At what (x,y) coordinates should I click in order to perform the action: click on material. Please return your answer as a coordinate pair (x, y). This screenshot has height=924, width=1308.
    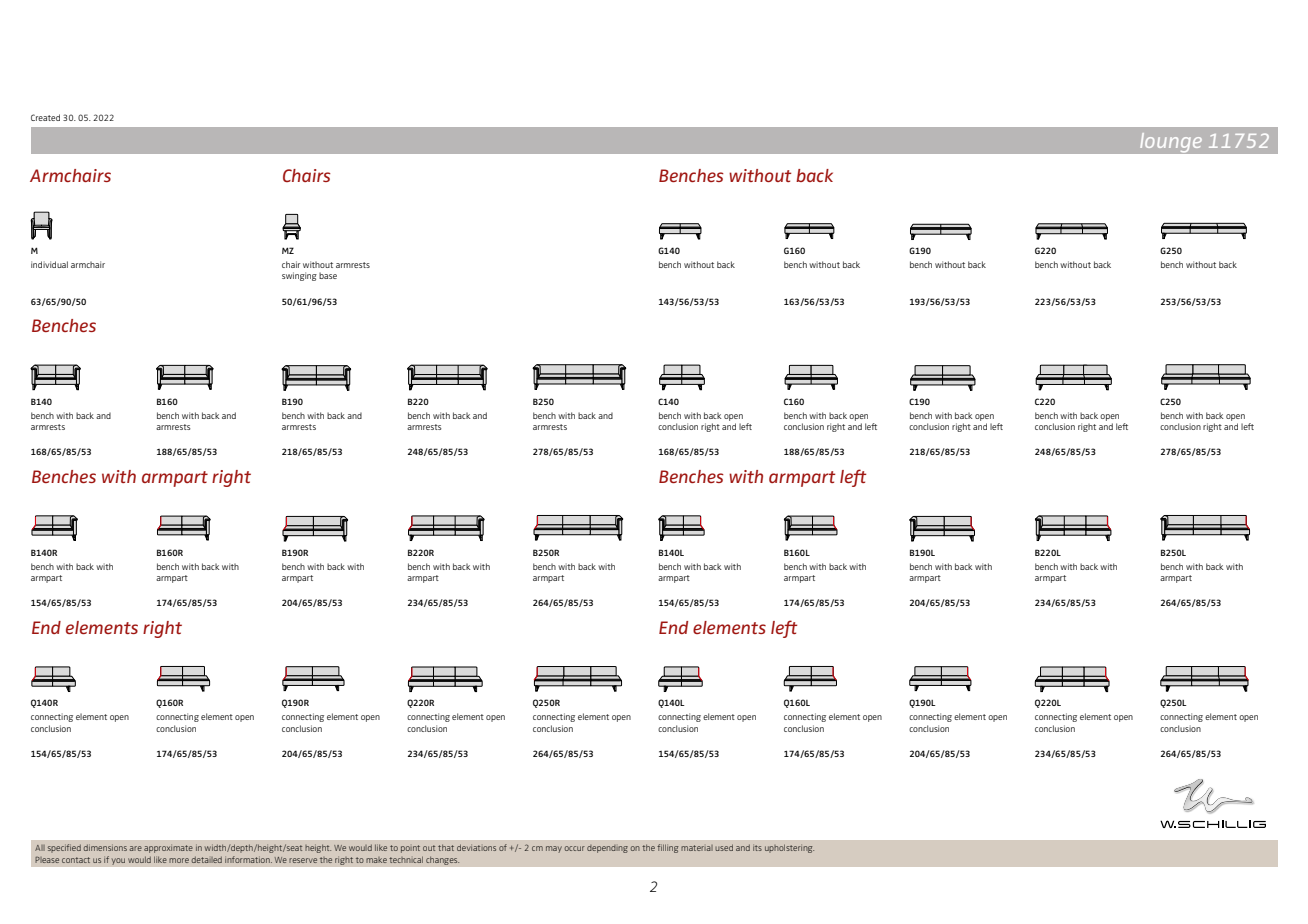
    Looking at the image, I should click on (697, 848).
